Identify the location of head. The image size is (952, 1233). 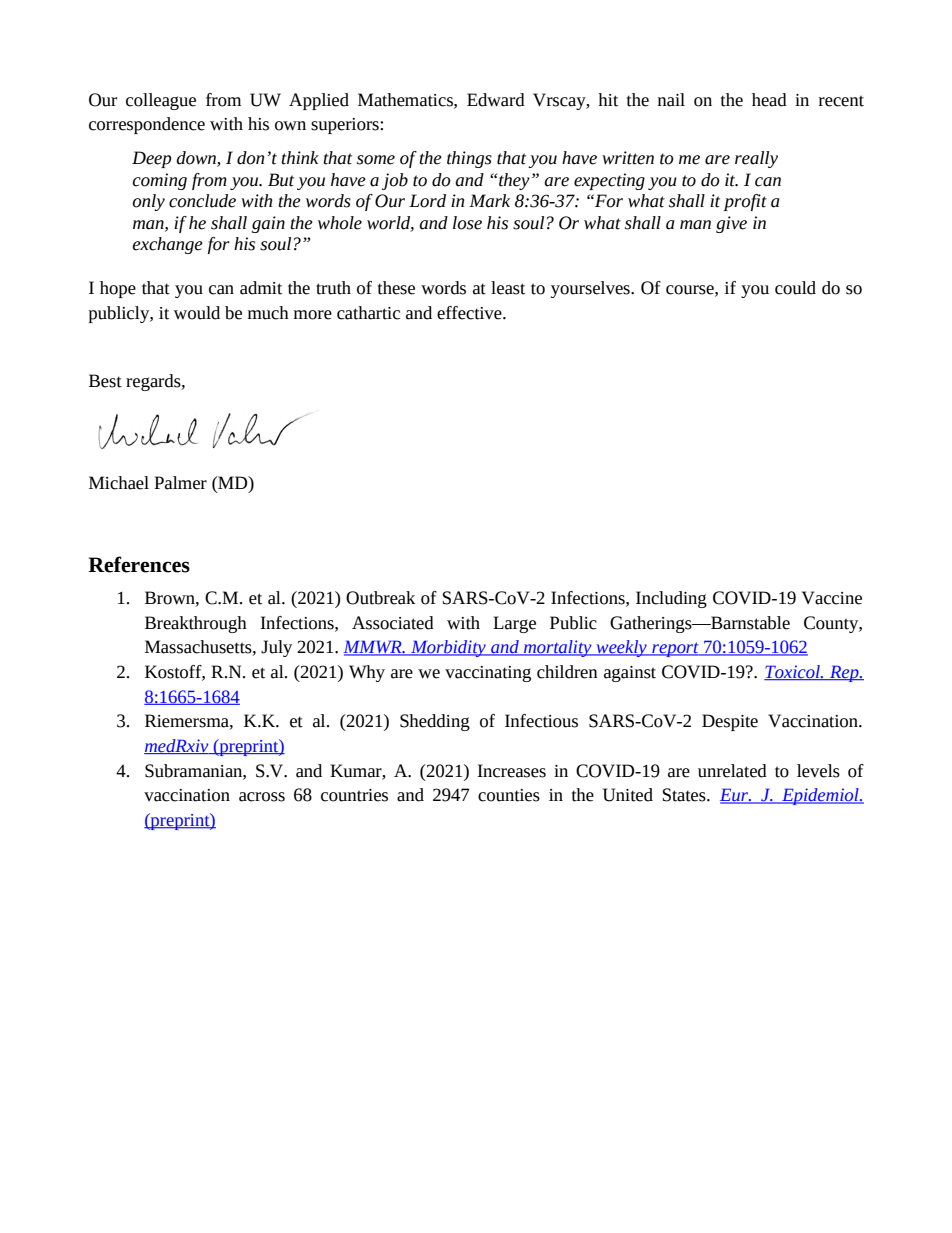
(769, 100).
